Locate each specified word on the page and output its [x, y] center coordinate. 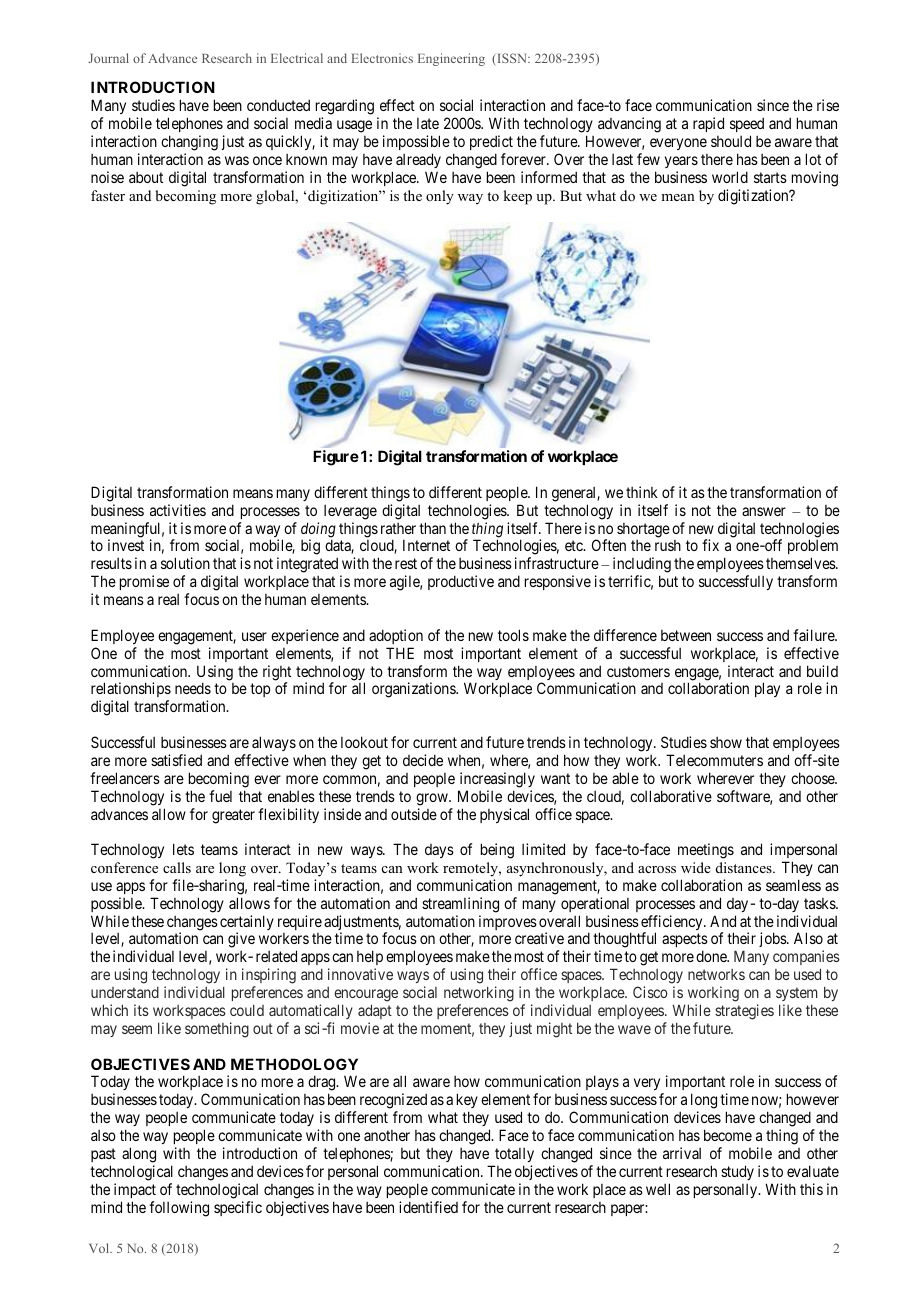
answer [764, 511]
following [179, 1209]
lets [183, 849]
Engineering [451, 59]
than [432, 528]
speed [747, 124]
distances [745, 867]
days [439, 851]
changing [189, 143]
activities [178, 510]
